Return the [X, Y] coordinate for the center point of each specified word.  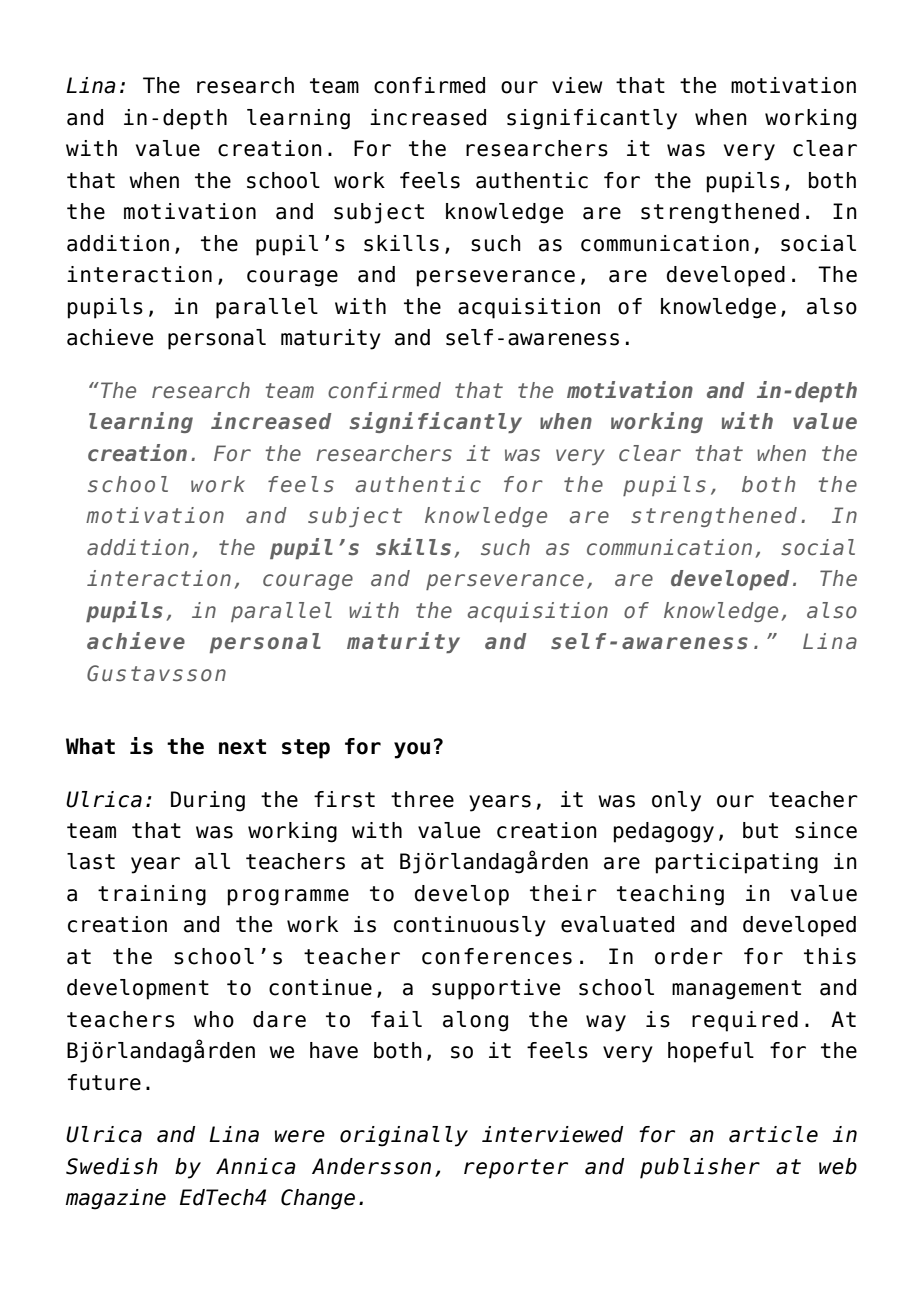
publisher [700, 1168]
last [91, 861]
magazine [116, 1199]
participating [737, 863]
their [563, 893]
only [676, 801]
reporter [516, 1169]
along [475, 1021]
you [412, 750]
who [214, 1019]
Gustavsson [156, 673]
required [745, 1021]
